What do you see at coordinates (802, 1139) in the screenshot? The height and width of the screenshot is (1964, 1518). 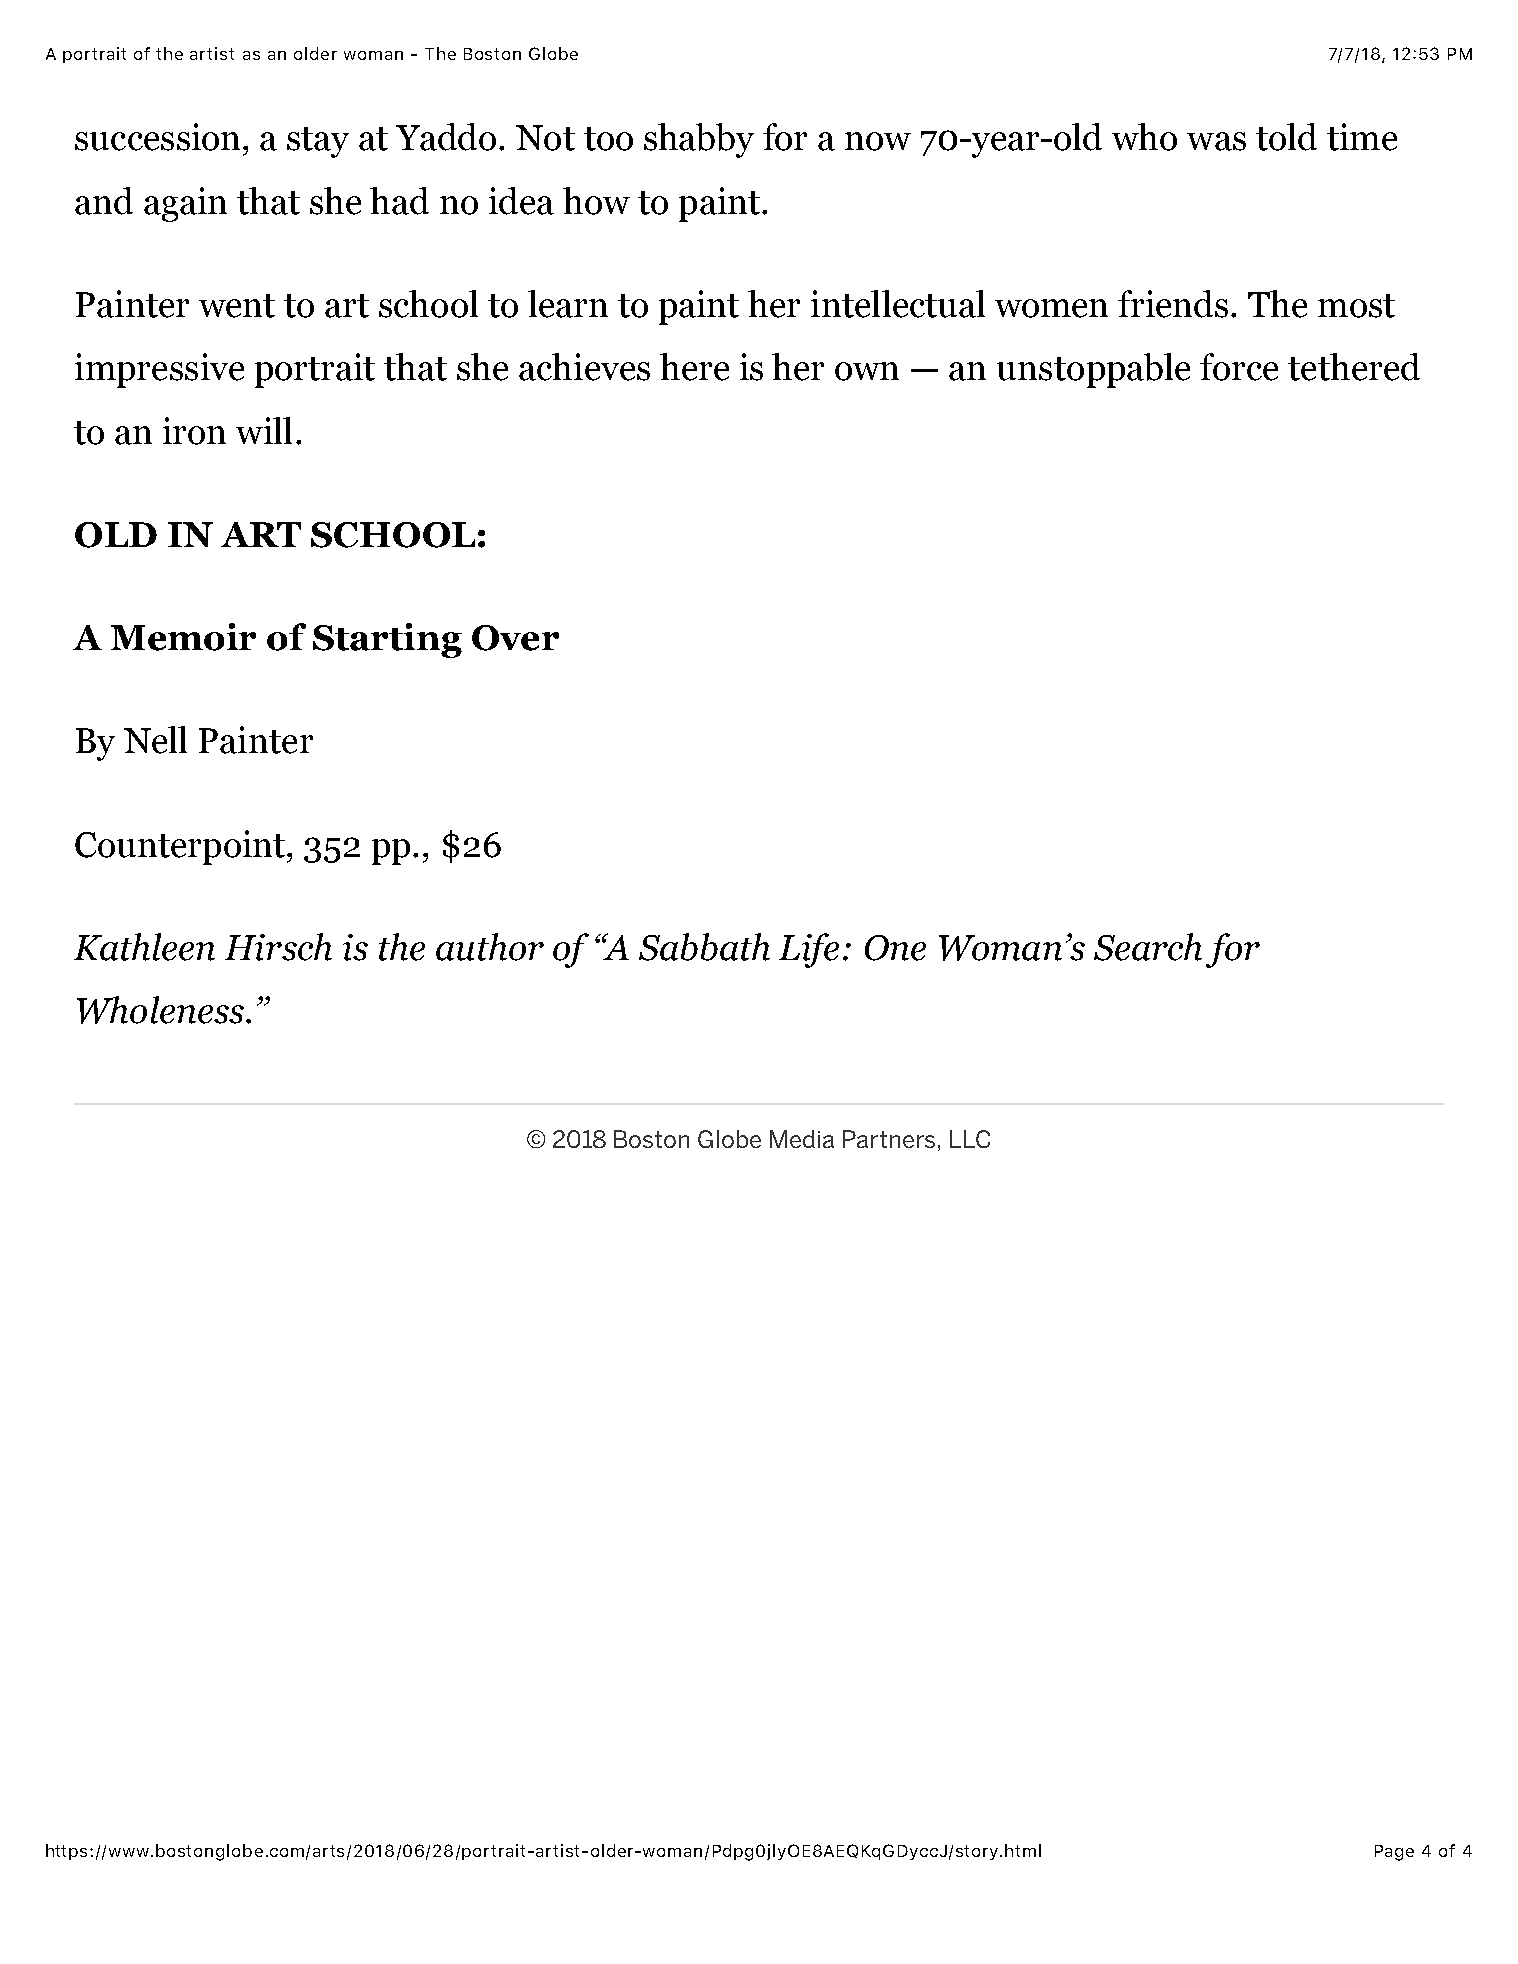 I see `Media` at bounding box center [802, 1139].
